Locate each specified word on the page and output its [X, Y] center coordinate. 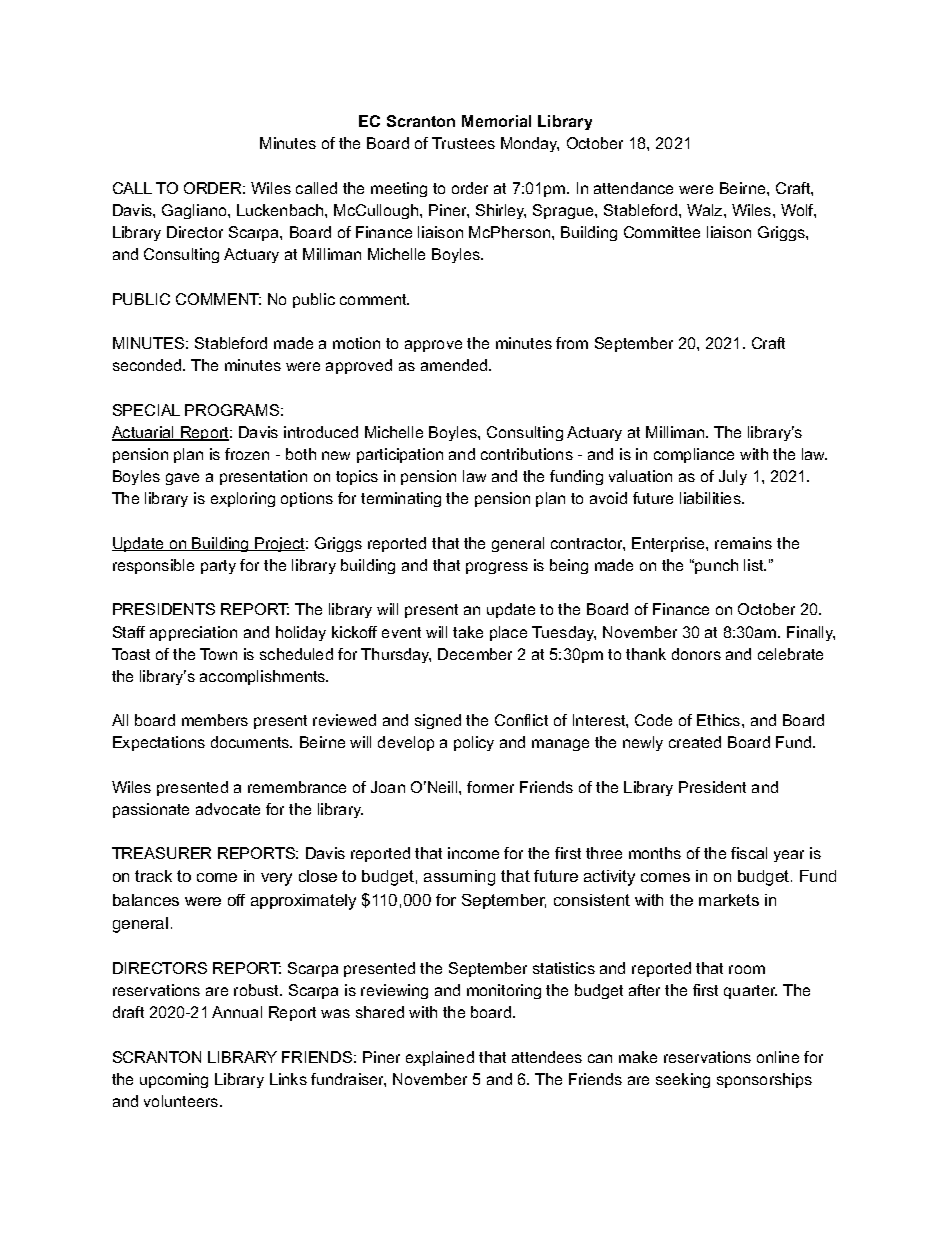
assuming [459, 878]
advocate [228, 809]
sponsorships [764, 1080]
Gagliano [195, 211]
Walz [706, 210]
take [468, 632]
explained [440, 1058]
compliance [694, 455]
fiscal [749, 853]
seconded [148, 365]
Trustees [463, 143]
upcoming [174, 1080]
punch [715, 566]
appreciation [193, 633]
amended [455, 365]
